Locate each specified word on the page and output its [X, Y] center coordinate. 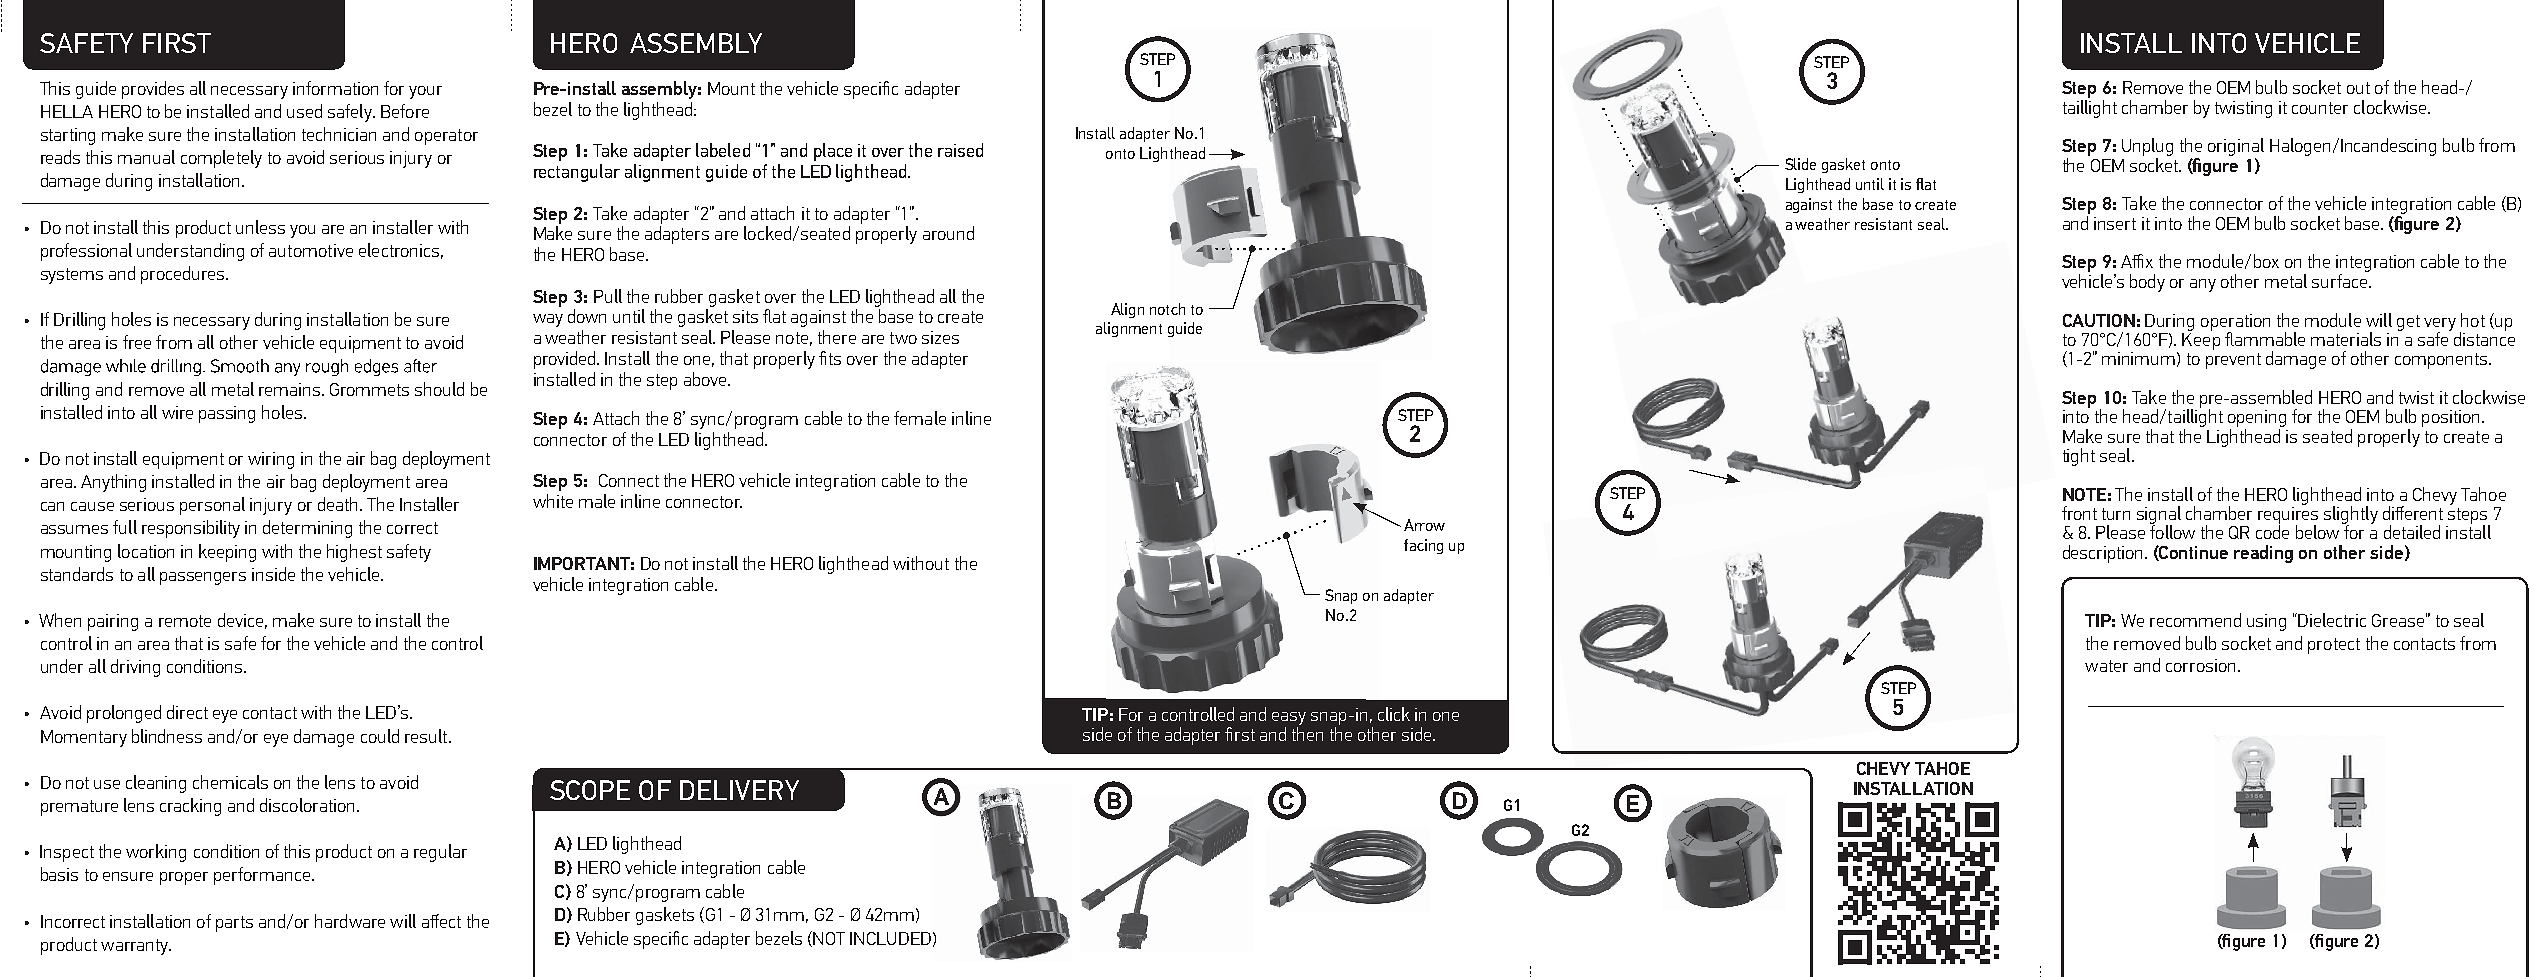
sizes [940, 337]
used [304, 111]
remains [291, 389]
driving [135, 668]
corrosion [2200, 665]
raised [960, 150]
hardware [350, 921]
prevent [2233, 361]
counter [2320, 108]
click [1394, 714]
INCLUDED [890, 938]
